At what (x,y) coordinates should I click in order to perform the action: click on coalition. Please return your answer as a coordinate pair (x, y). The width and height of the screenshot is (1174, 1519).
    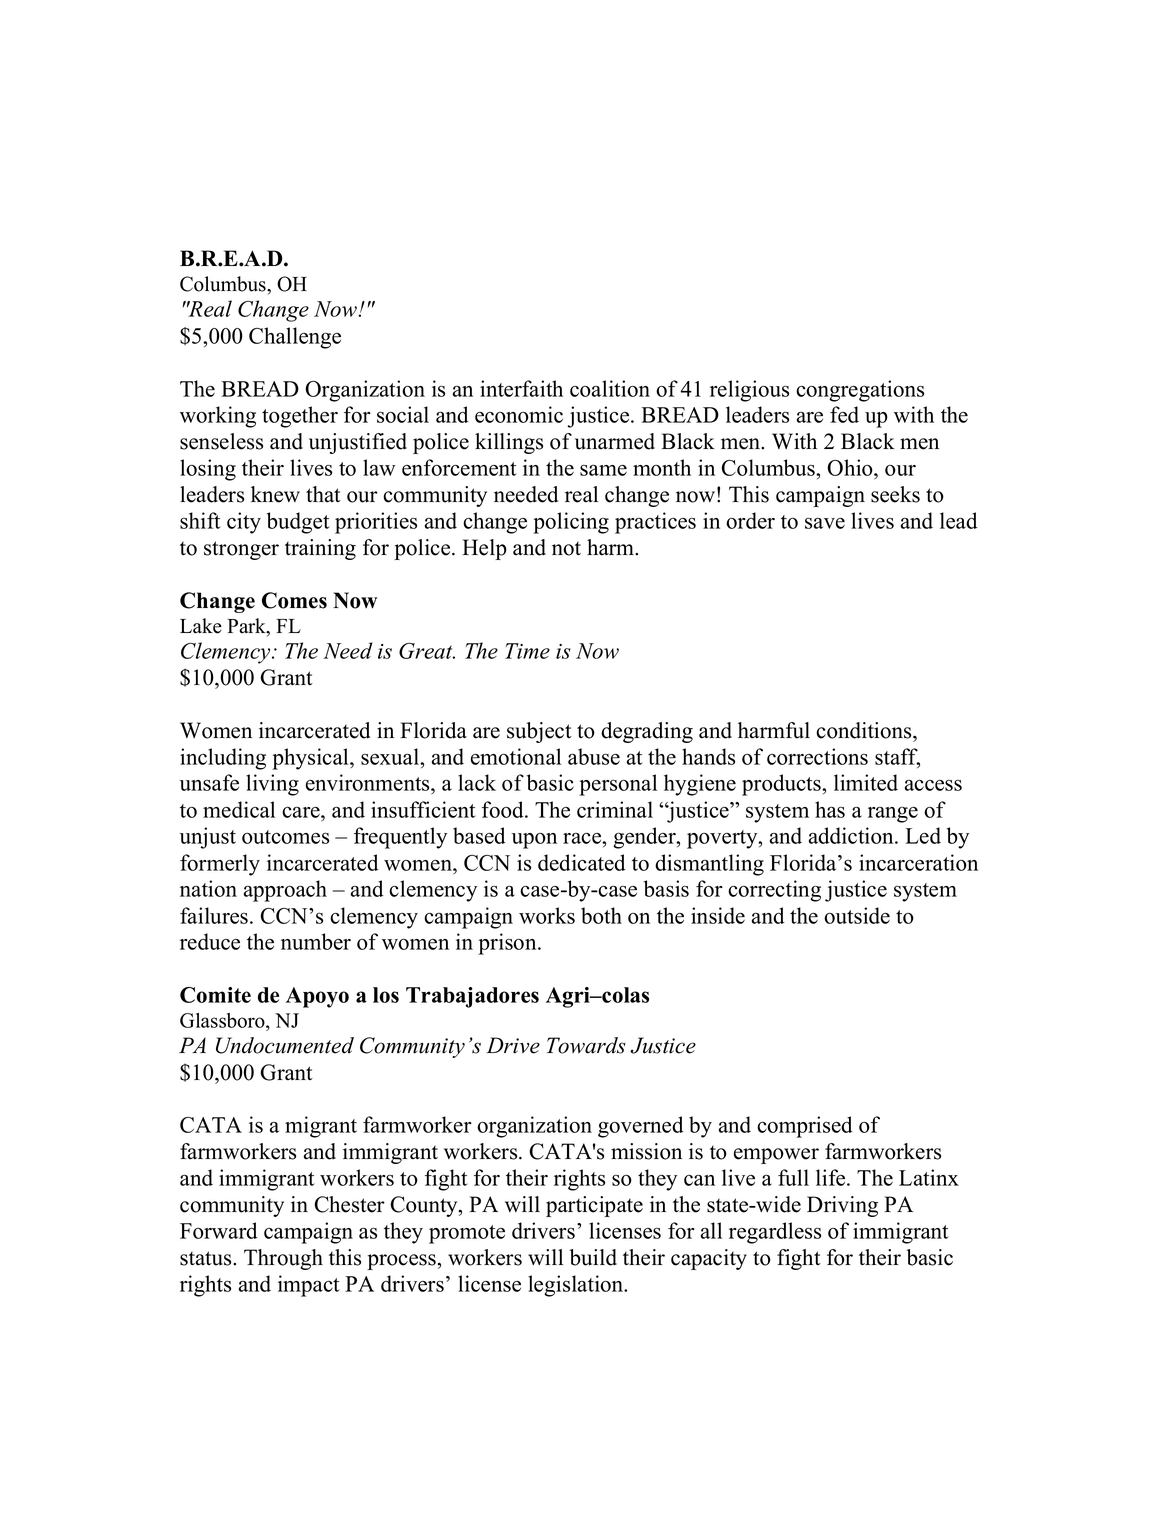
    Looking at the image, I should click on (610, 388).
